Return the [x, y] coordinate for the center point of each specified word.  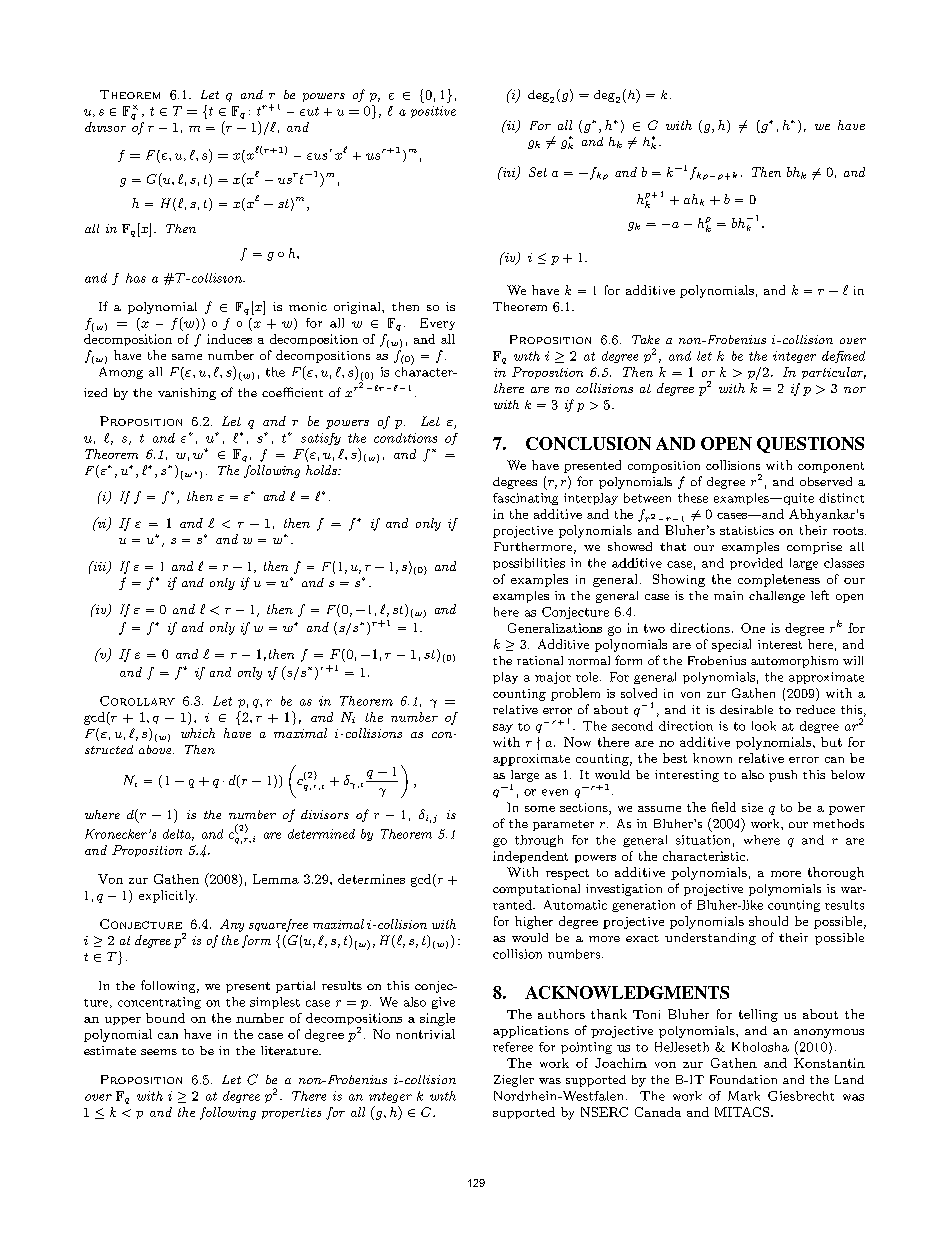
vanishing [187, 394]
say [503, 728]
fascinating [525, 499]
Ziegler [514, 1081]
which [198, 733]
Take [646, 339]
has [136, 278]
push [783, 776]
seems [159, 1052]
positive [433, 112]
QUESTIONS [810, 445]
